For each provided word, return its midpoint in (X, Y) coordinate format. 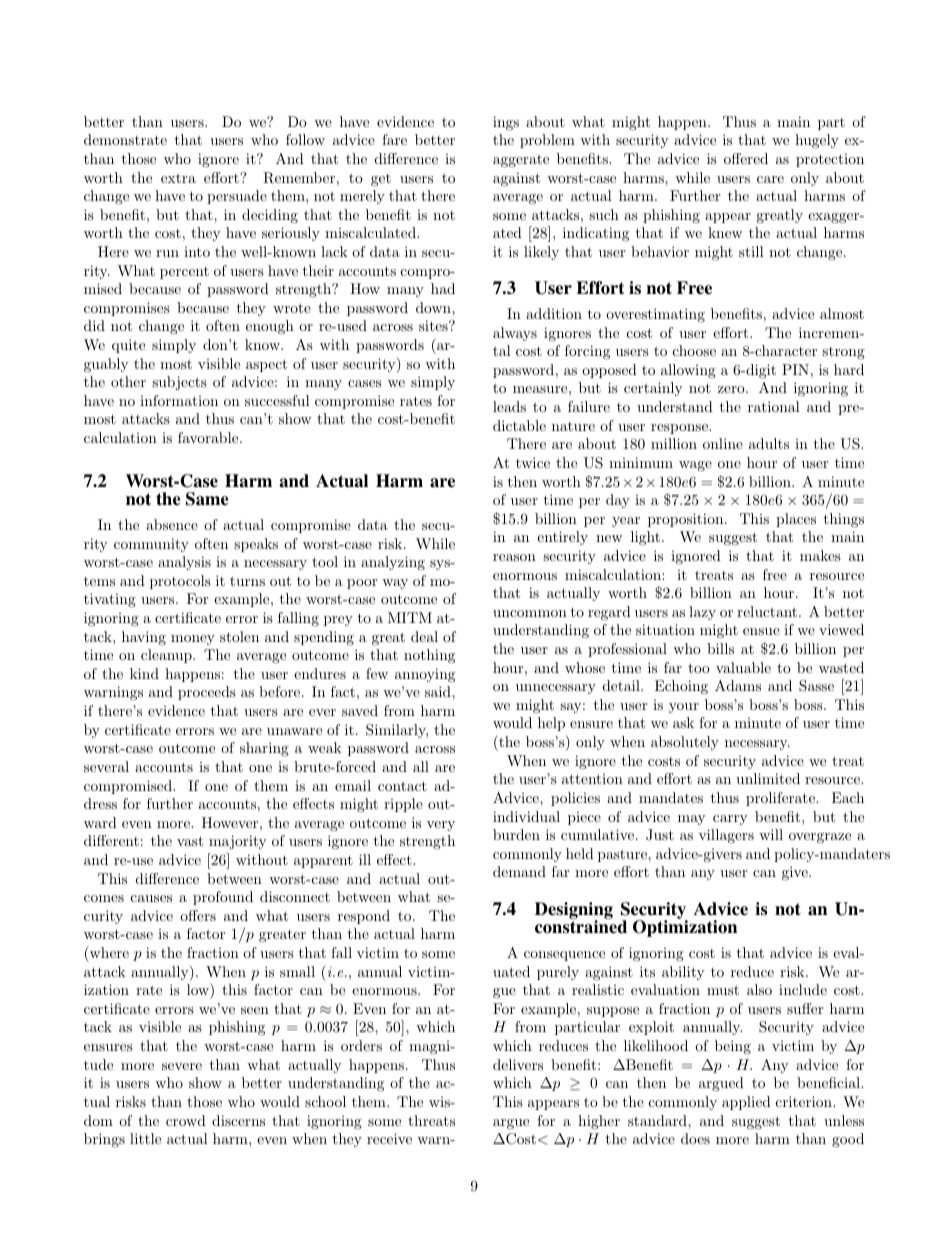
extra (178, 178)
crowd (186, 1120)
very (441, 826)
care (770, 179)
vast (190, 841)
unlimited (768, 778)
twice (533, 462)
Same (207, 499)
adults (769, 443)
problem (547, 141)
